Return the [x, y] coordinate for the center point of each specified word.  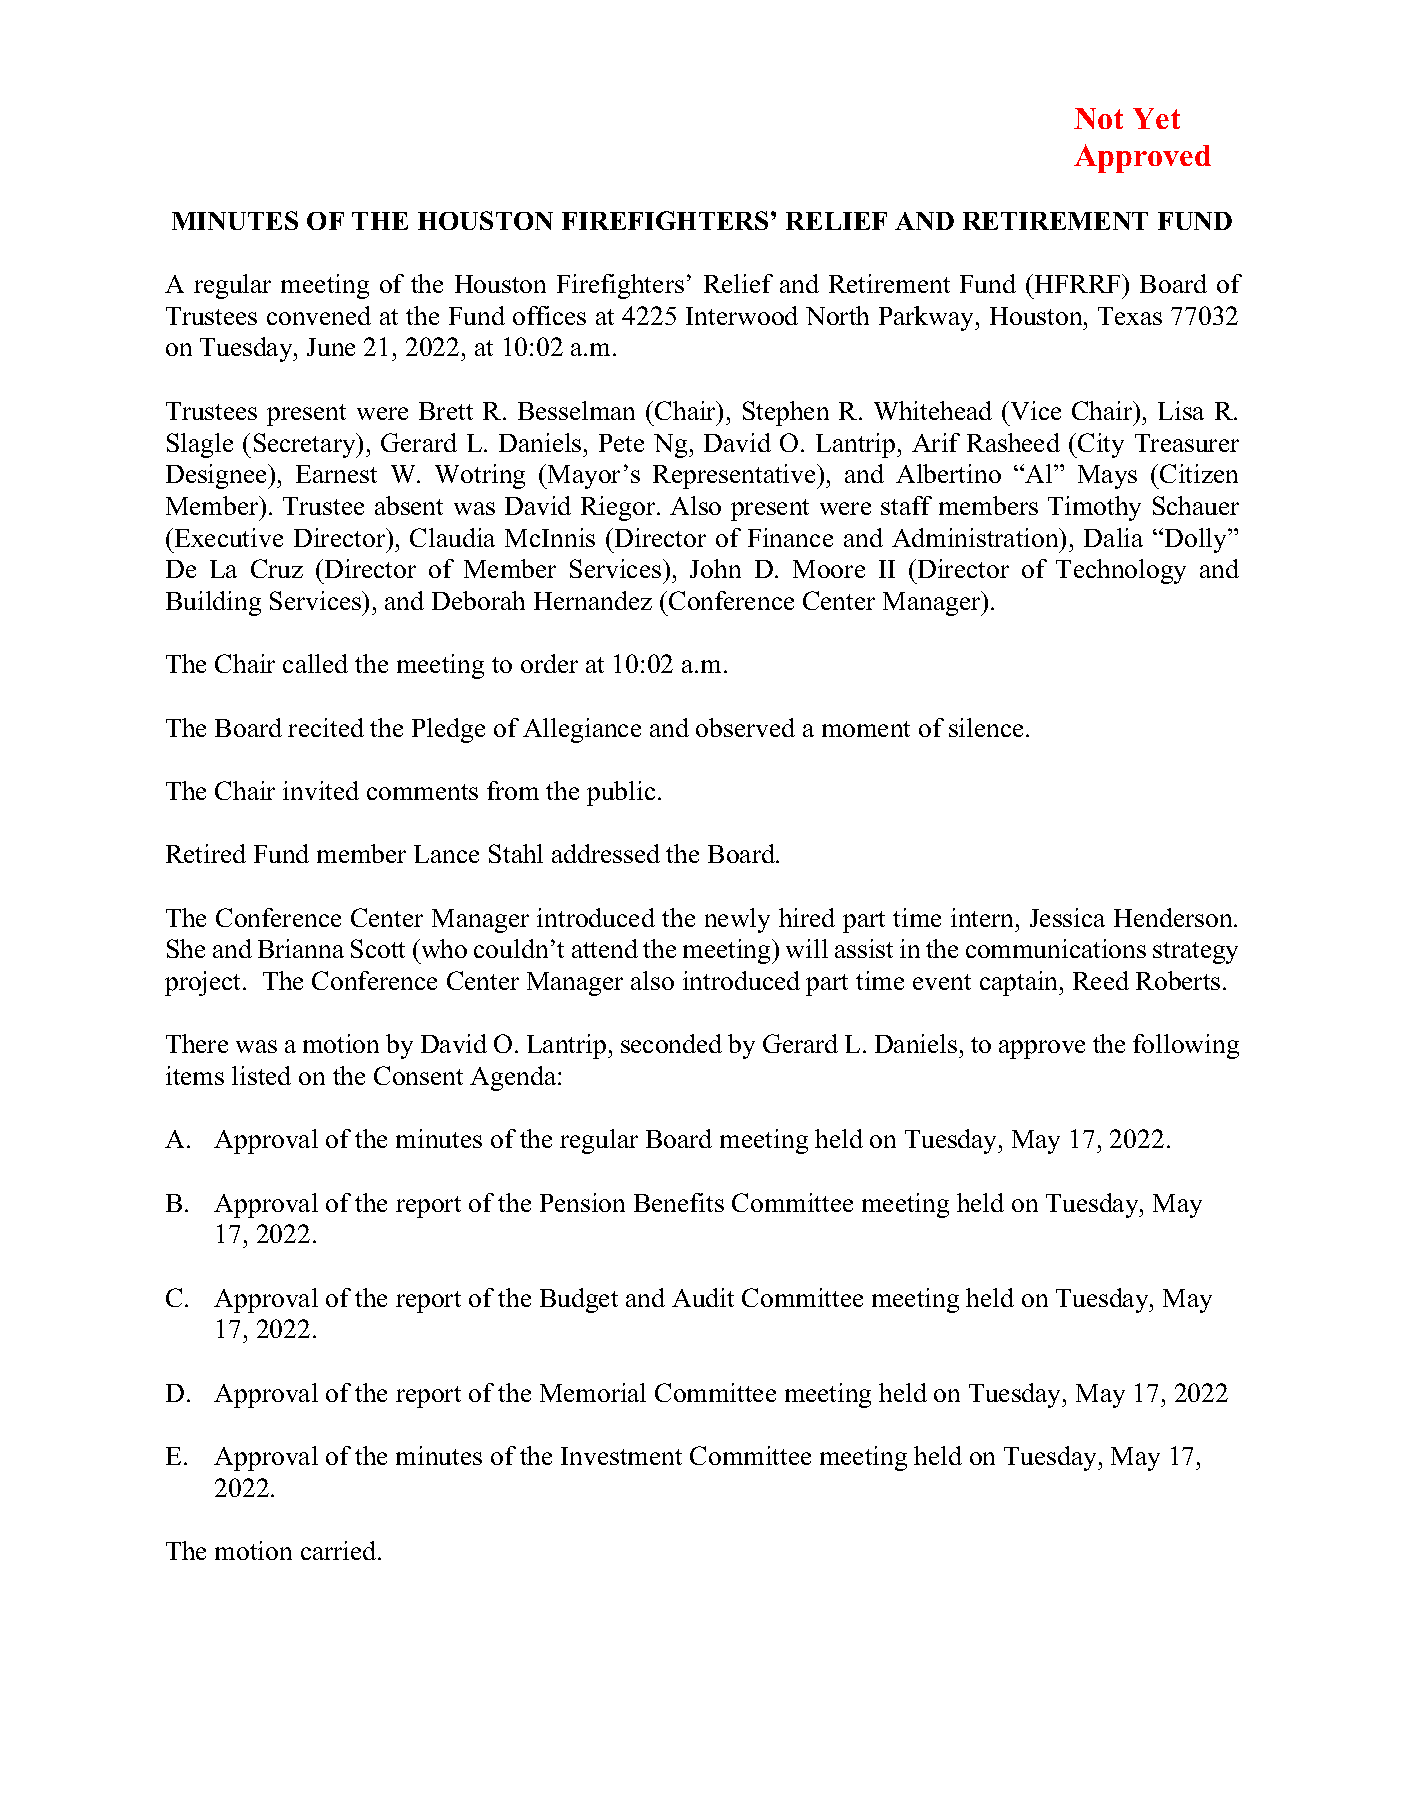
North [837, 315]
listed [261, 1075]
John [715, 568]
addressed [606, 853]
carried [340, 1550]
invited [321, 790]
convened [319, 315]
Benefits [679, 1202]
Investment [621, 1456]
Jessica [1067, 917]
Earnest [336, 474]
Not [1098, 118]
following [1186, 1046]
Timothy [1094, 508]
